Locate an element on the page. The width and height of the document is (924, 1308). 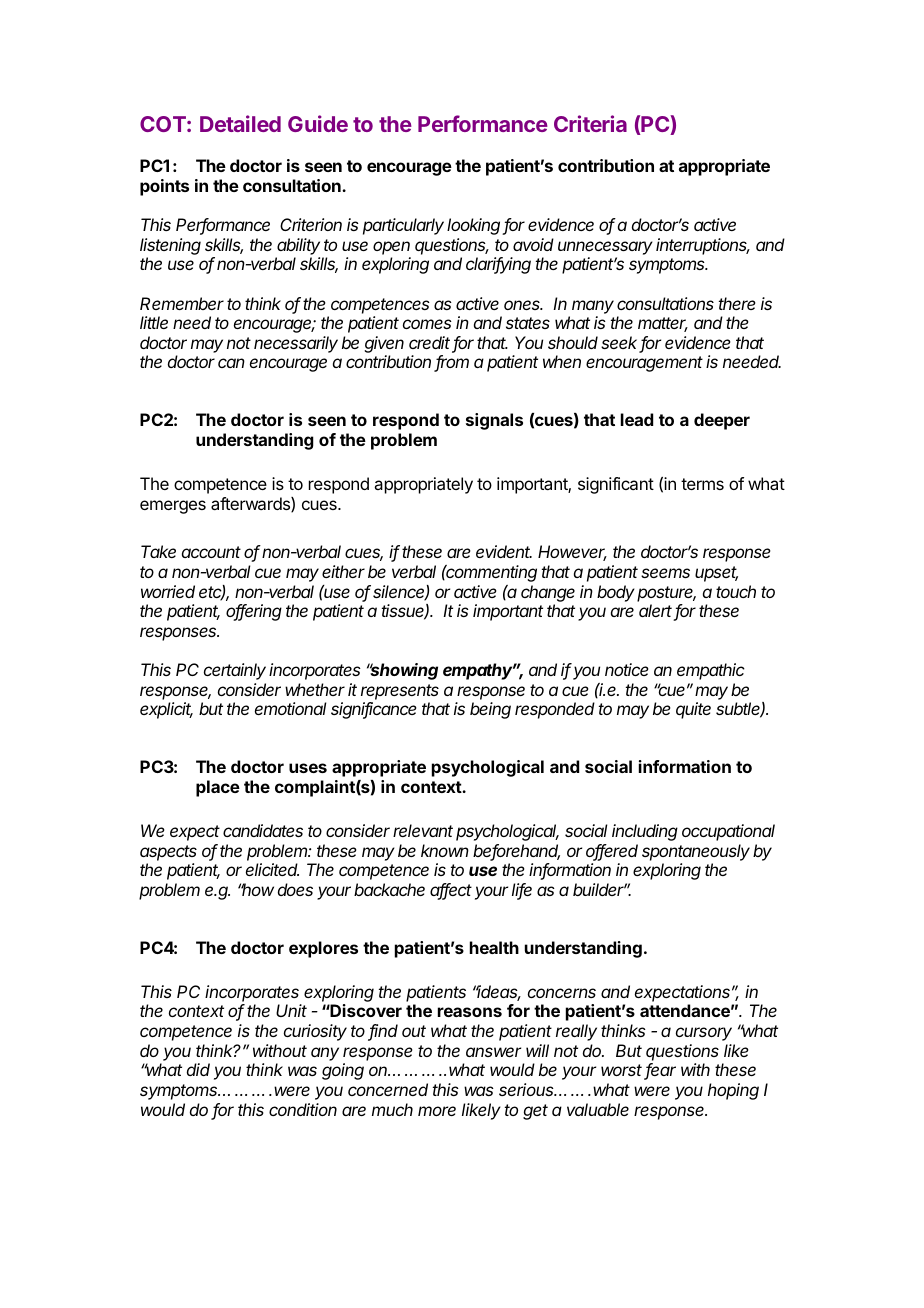
Detailed is located at coordinates (240, 123).
